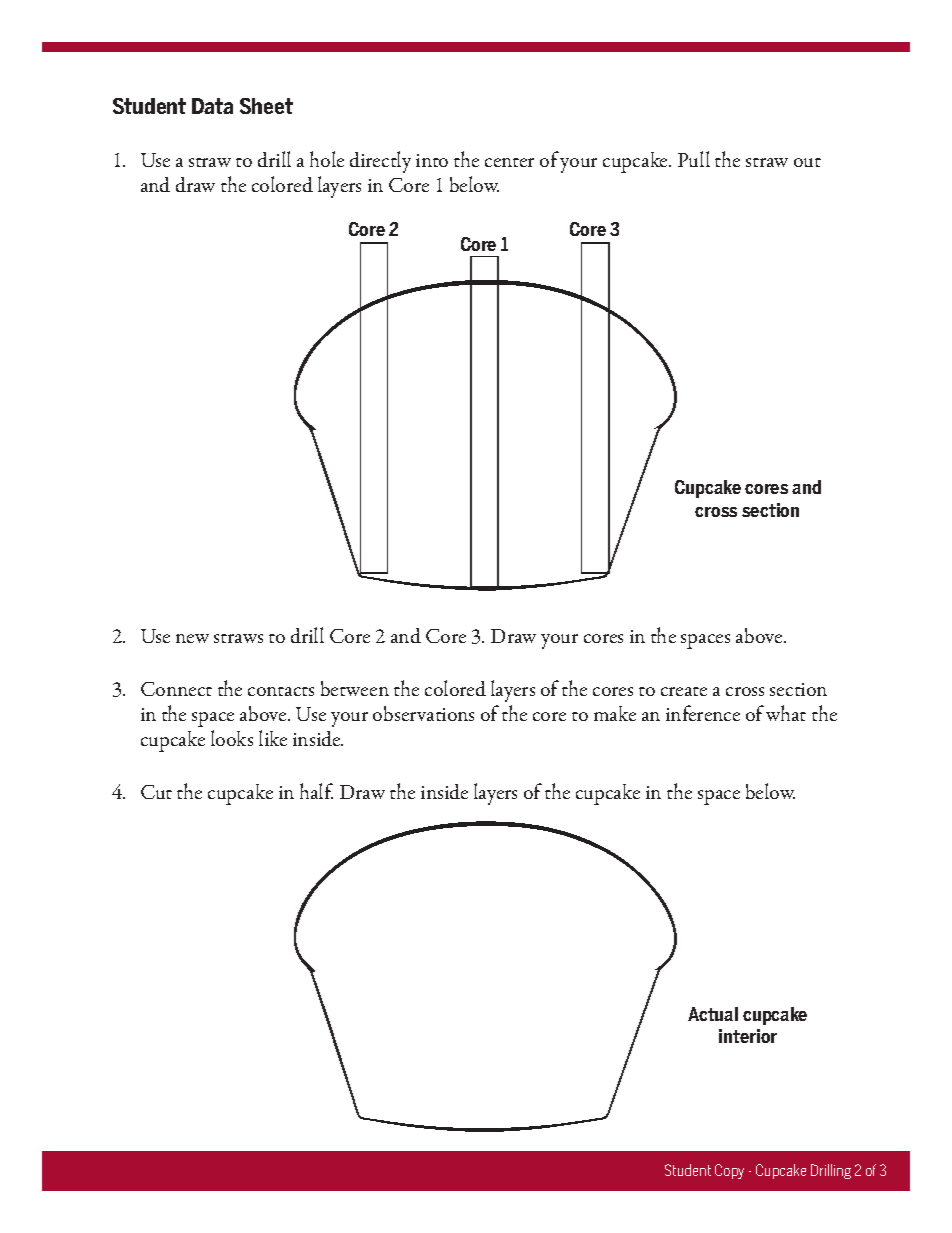 This page has height=1233, width=952. I want to click on center, so click(509, 162).
